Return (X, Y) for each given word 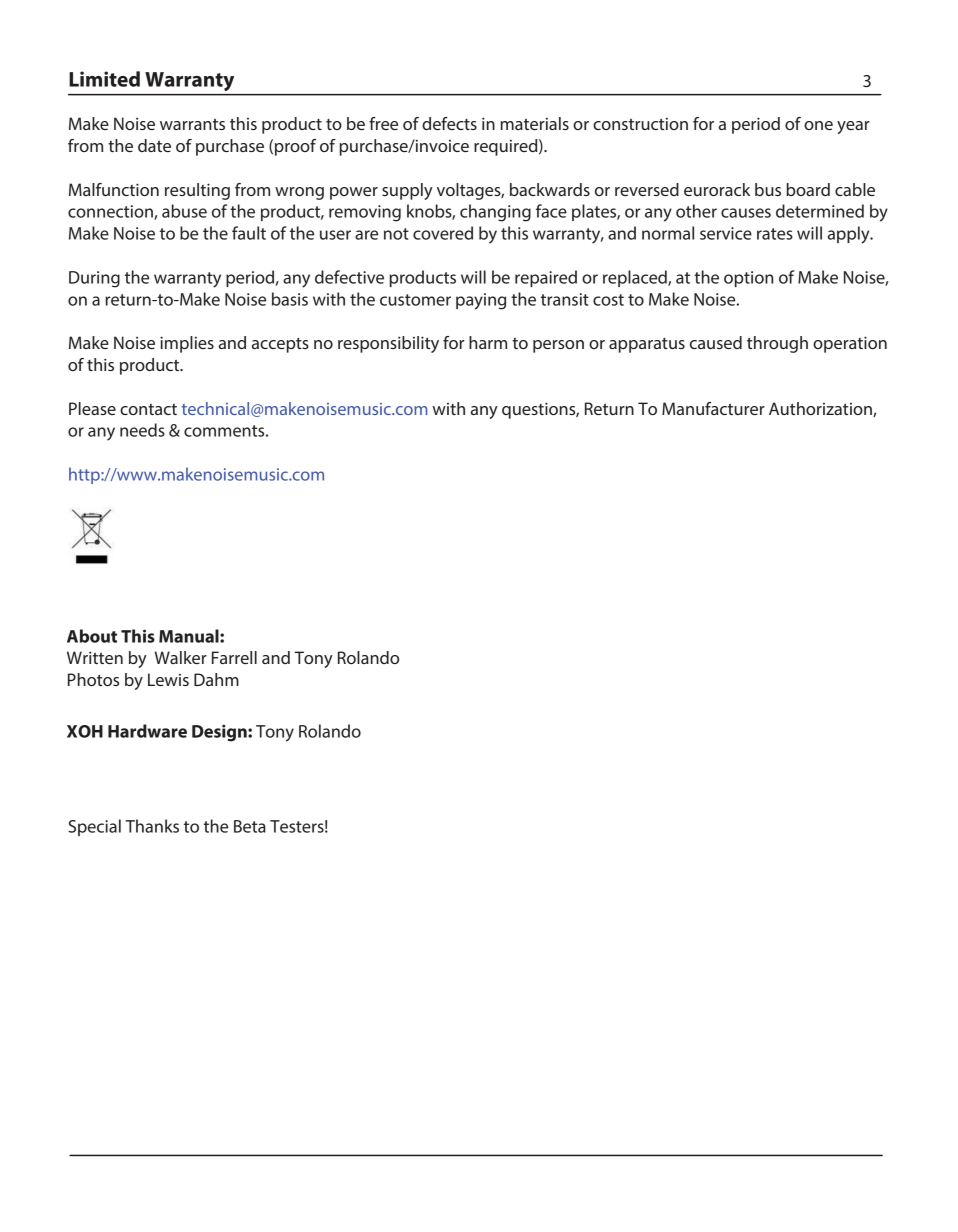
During (94, 279)
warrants (192, 124)
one (818, 125)
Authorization (821, 409)
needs (142, 430)
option (748, 279)
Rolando (330, 731)
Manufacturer (713, 408)
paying (481, 301)
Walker (180, 657)
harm (488, 342)
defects (449, 123)
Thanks (152, 826)
